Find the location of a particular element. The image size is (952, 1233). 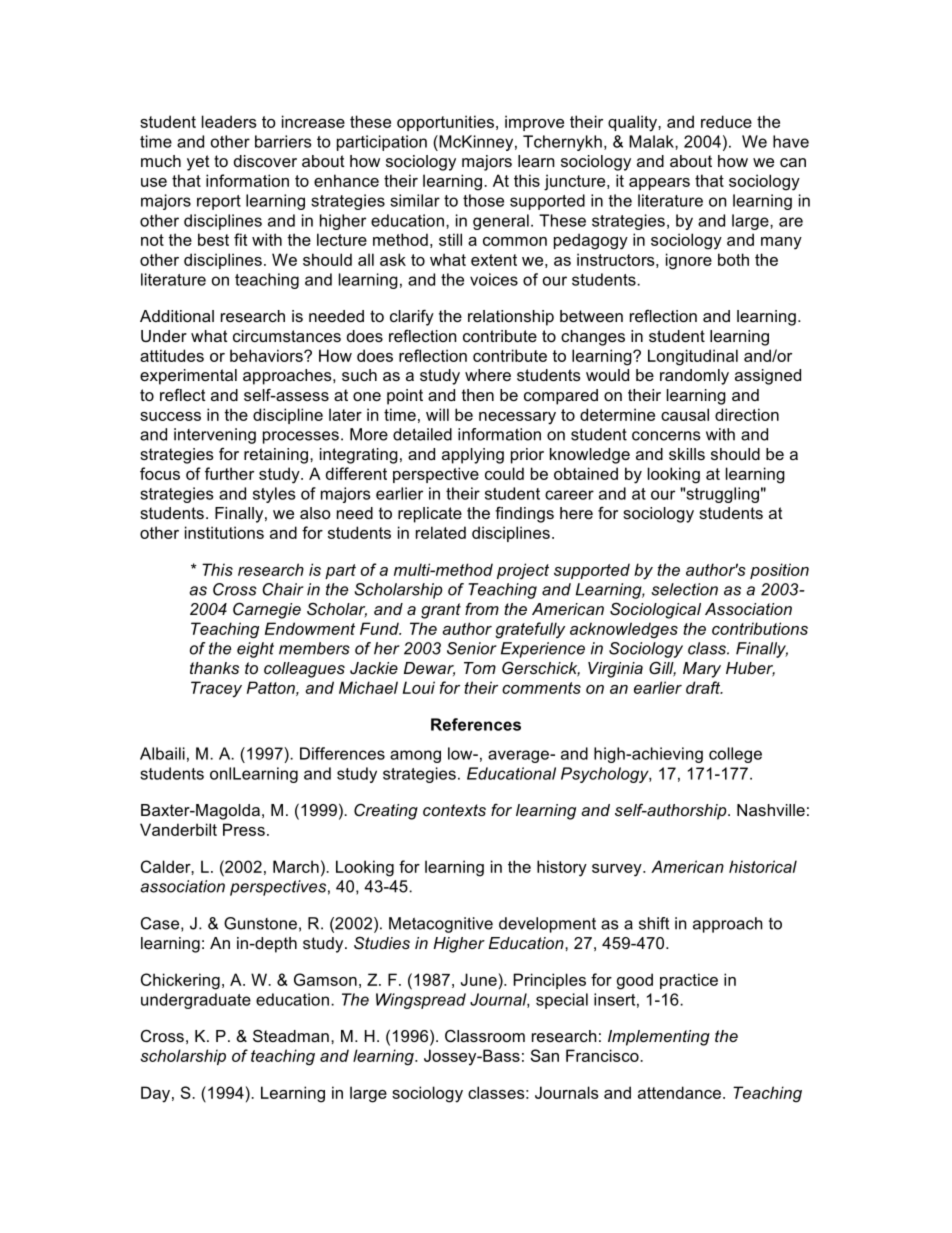

Tracey is located at coordinates (216, 689).
